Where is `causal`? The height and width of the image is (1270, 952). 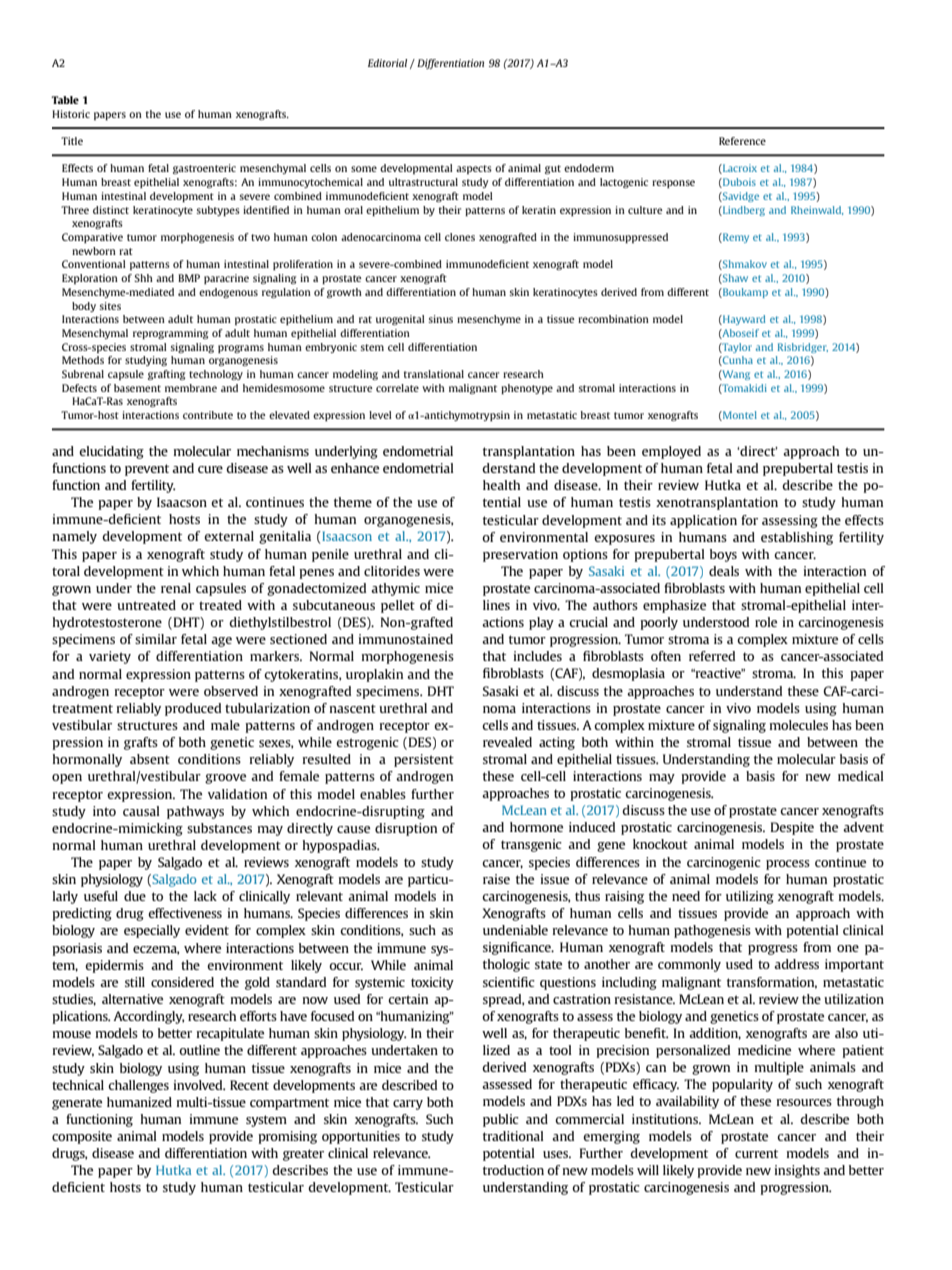 causal is located at coordinates (141, 811).
